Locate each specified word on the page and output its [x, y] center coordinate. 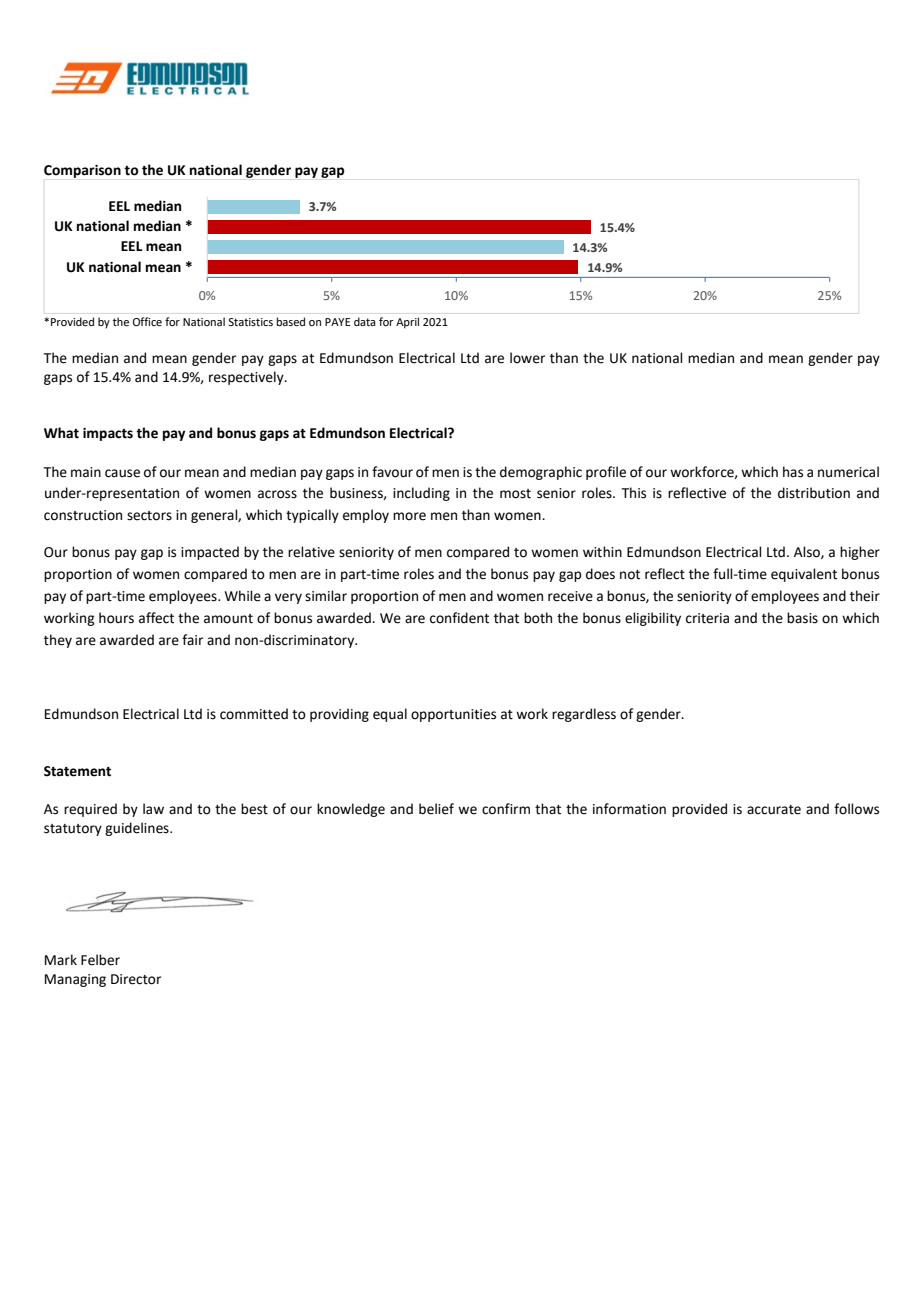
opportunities [453, 715]
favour [392, 472]
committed [254, 714]
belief [436, 809]
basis [802, 618]
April [407, 323]
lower [527, 358]
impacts [108, 434]
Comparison [82, 171]
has [793, 472]
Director [136, 979]
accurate [774, 810]
